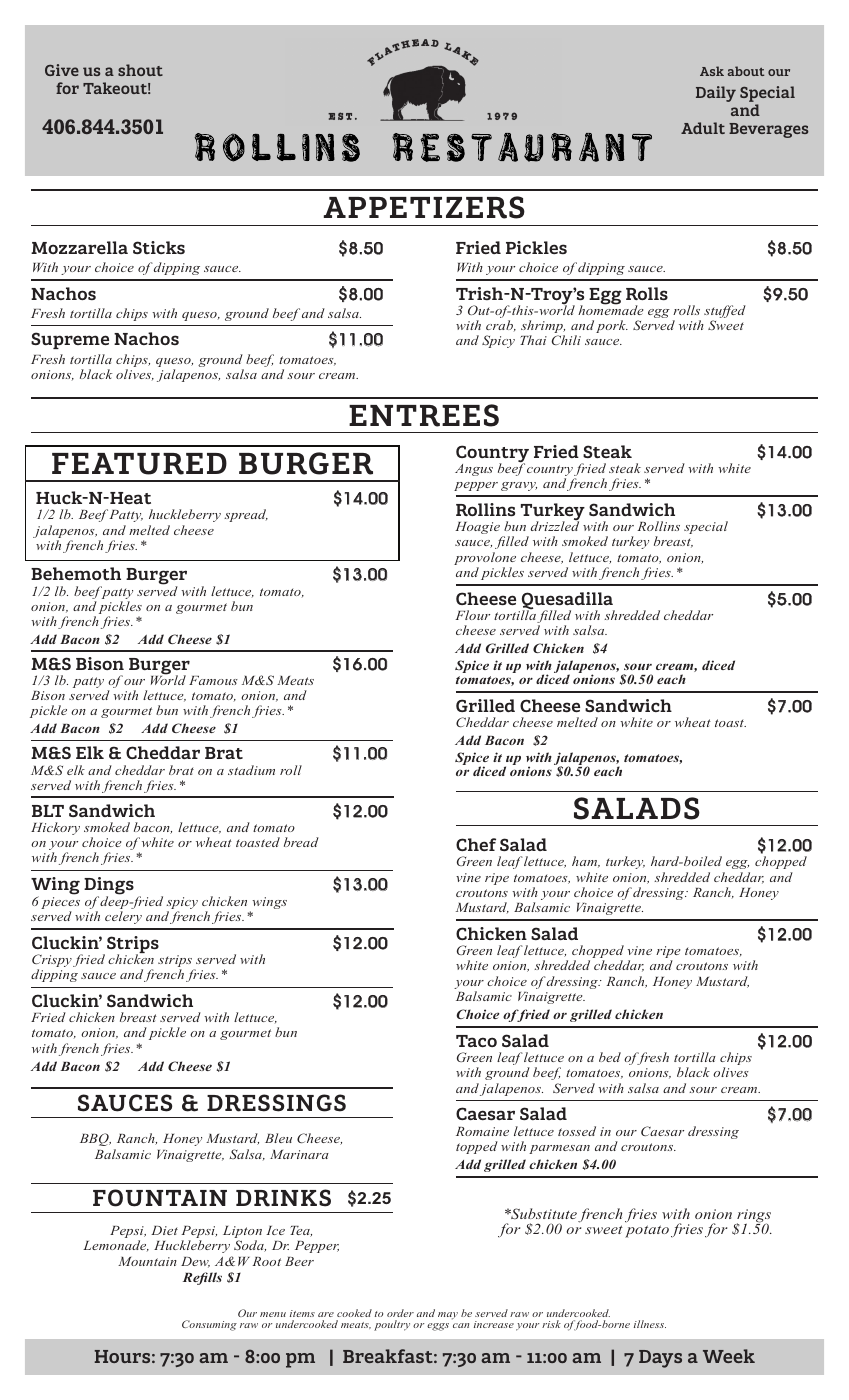  Describe the element at coordinates (140, 70) in the image. I see `shout` at that location.
